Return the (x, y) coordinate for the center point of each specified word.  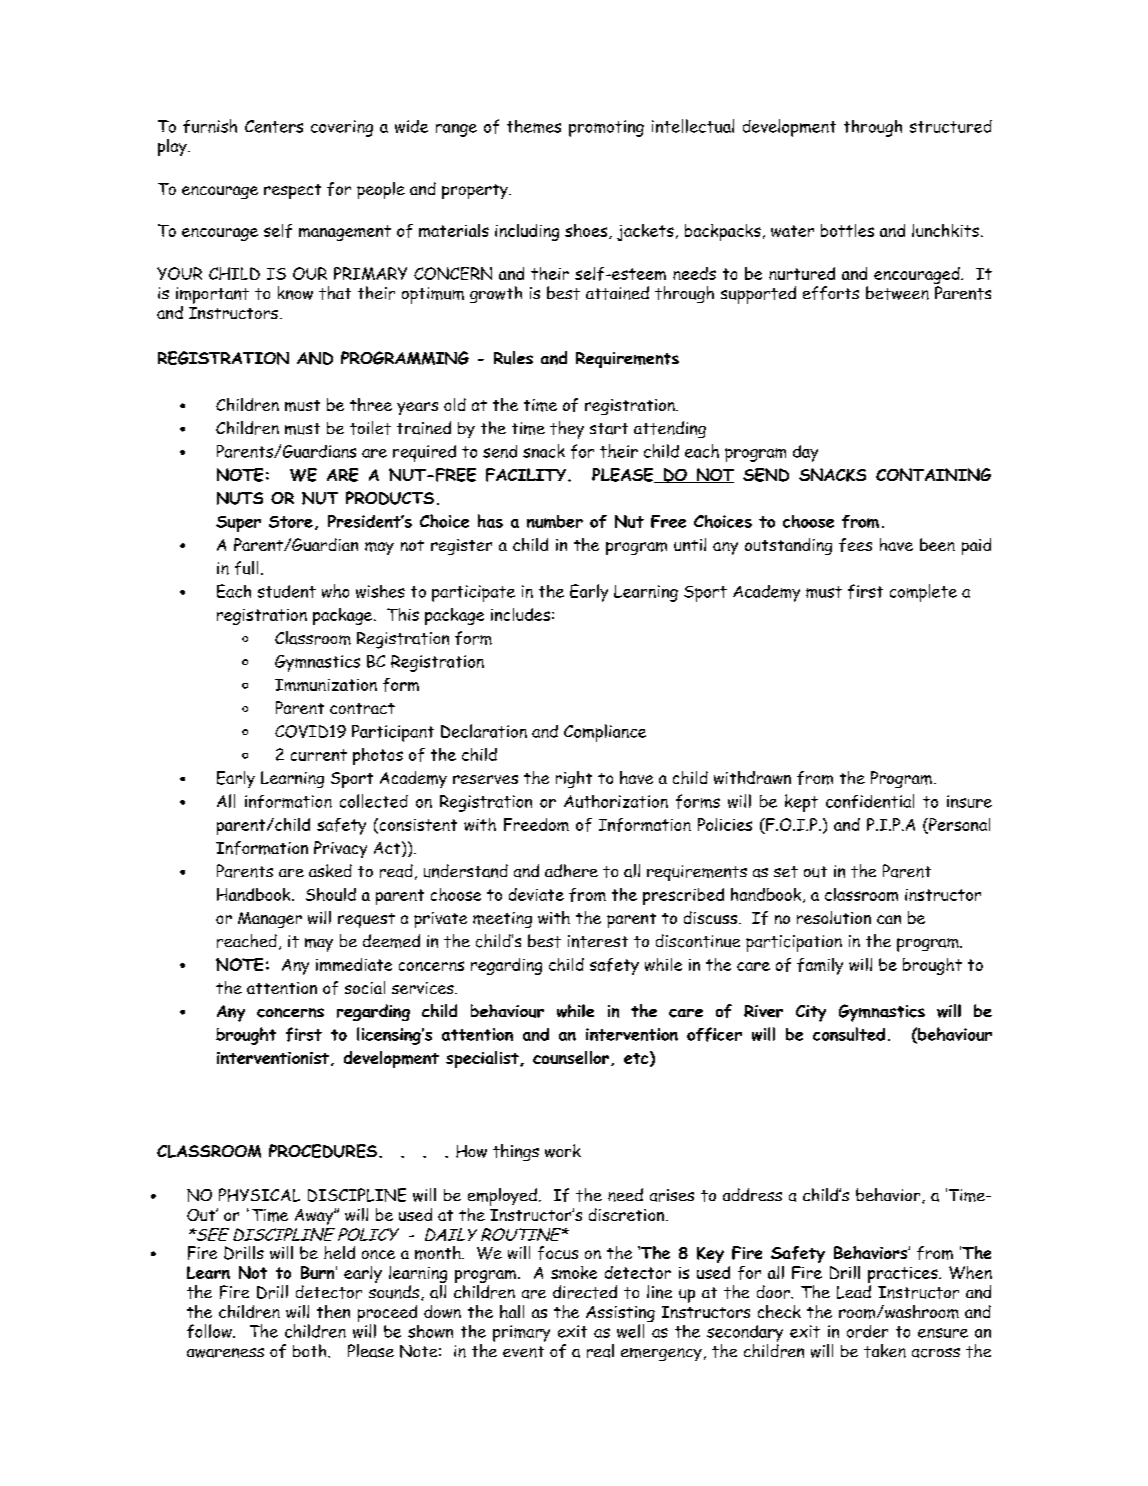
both (311, 1350)
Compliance (605, 733)
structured (951, 126)
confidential (870, 801)
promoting (606, 128)
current (319, 755)
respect (292, 191)
